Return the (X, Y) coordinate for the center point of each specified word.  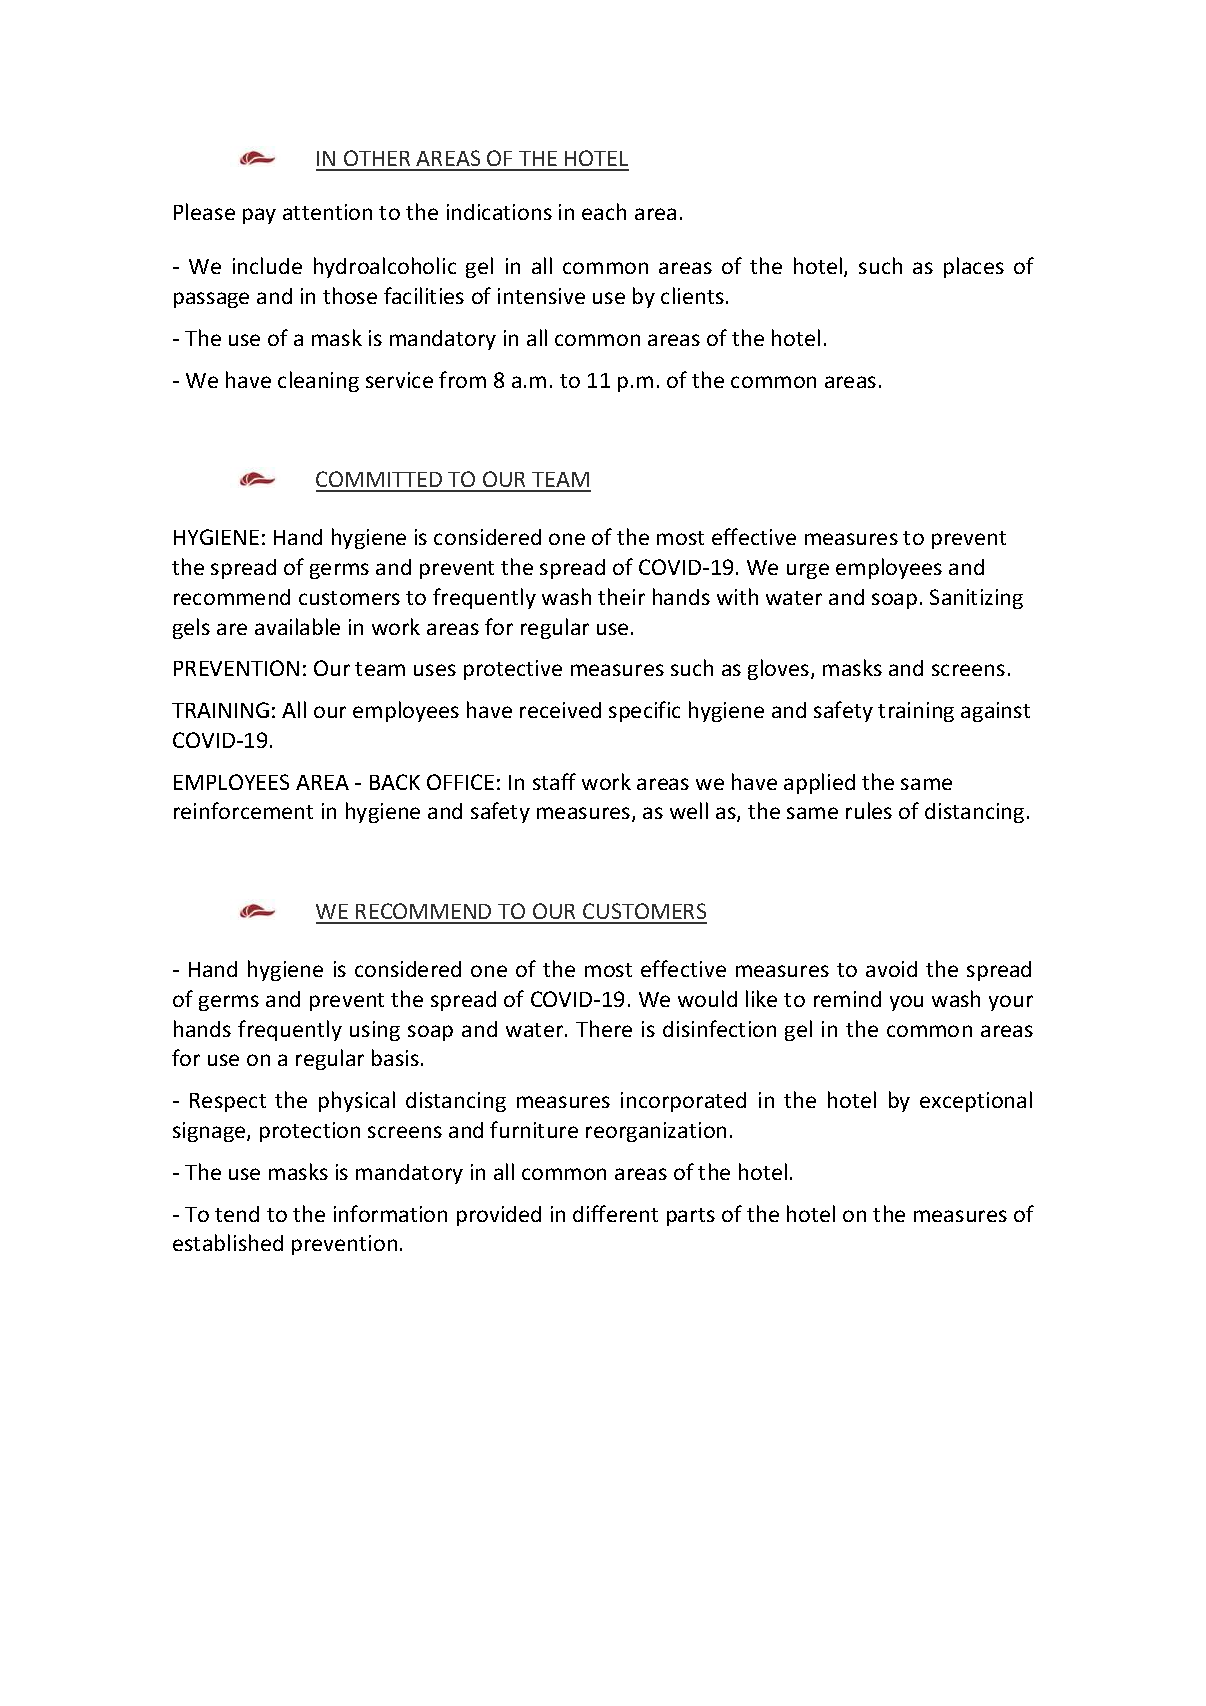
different (615, 1213)
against (995, 712)
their (621, 596)
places (974, 267)
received (560, 710)
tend (237, 1214)
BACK (395, 782)
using (375, 1031)
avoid (891, 969)
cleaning (318, 381)
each (604, 211)
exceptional (976, 1101)
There (604, 1028)
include (267, 265)
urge (808, 571)
